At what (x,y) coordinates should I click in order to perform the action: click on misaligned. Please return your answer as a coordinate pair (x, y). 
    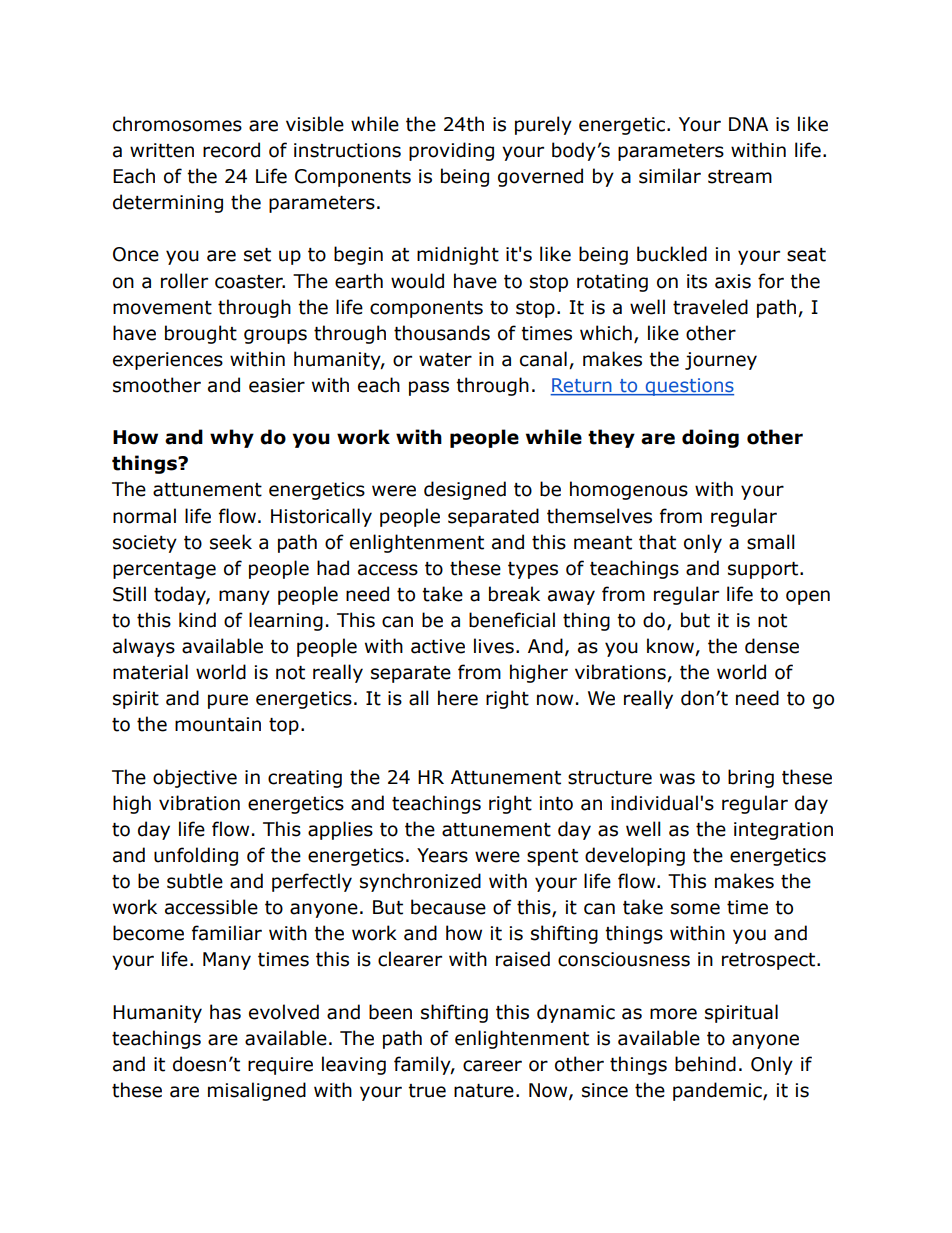
    Looking at the image, I should click on (257, 1091).
